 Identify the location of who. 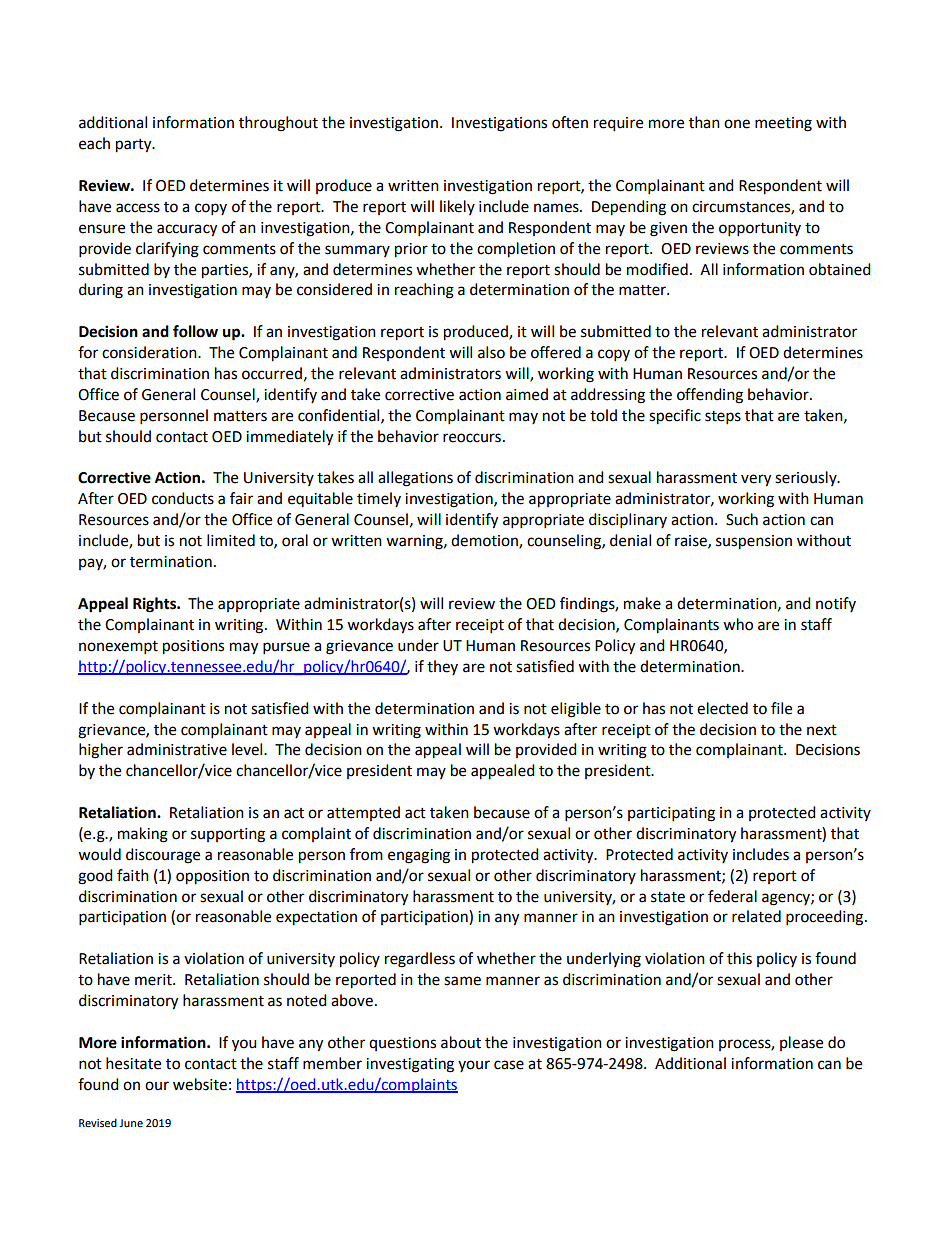
(738, 624).
